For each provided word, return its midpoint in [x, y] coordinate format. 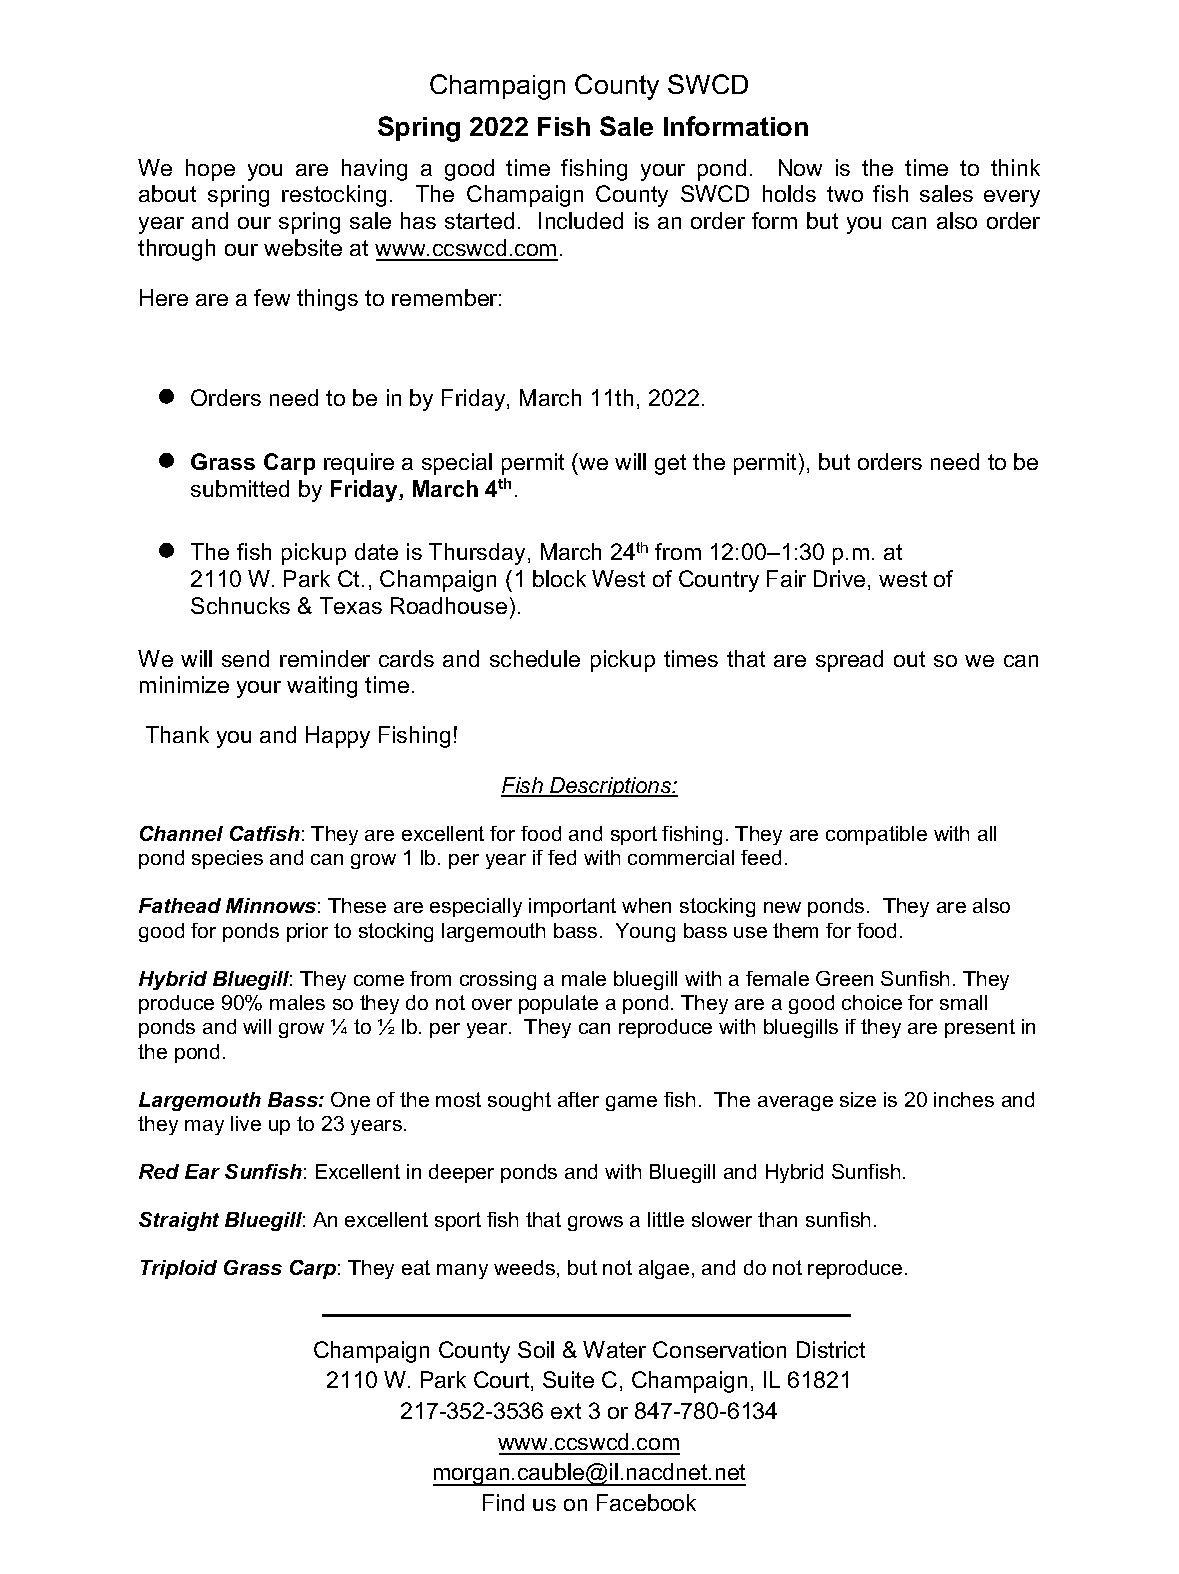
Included [581, 220]
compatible [876, 835]
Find [503, 1502]
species [227, 859]
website [303, 247]
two [845, 194]
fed [562, 857]
